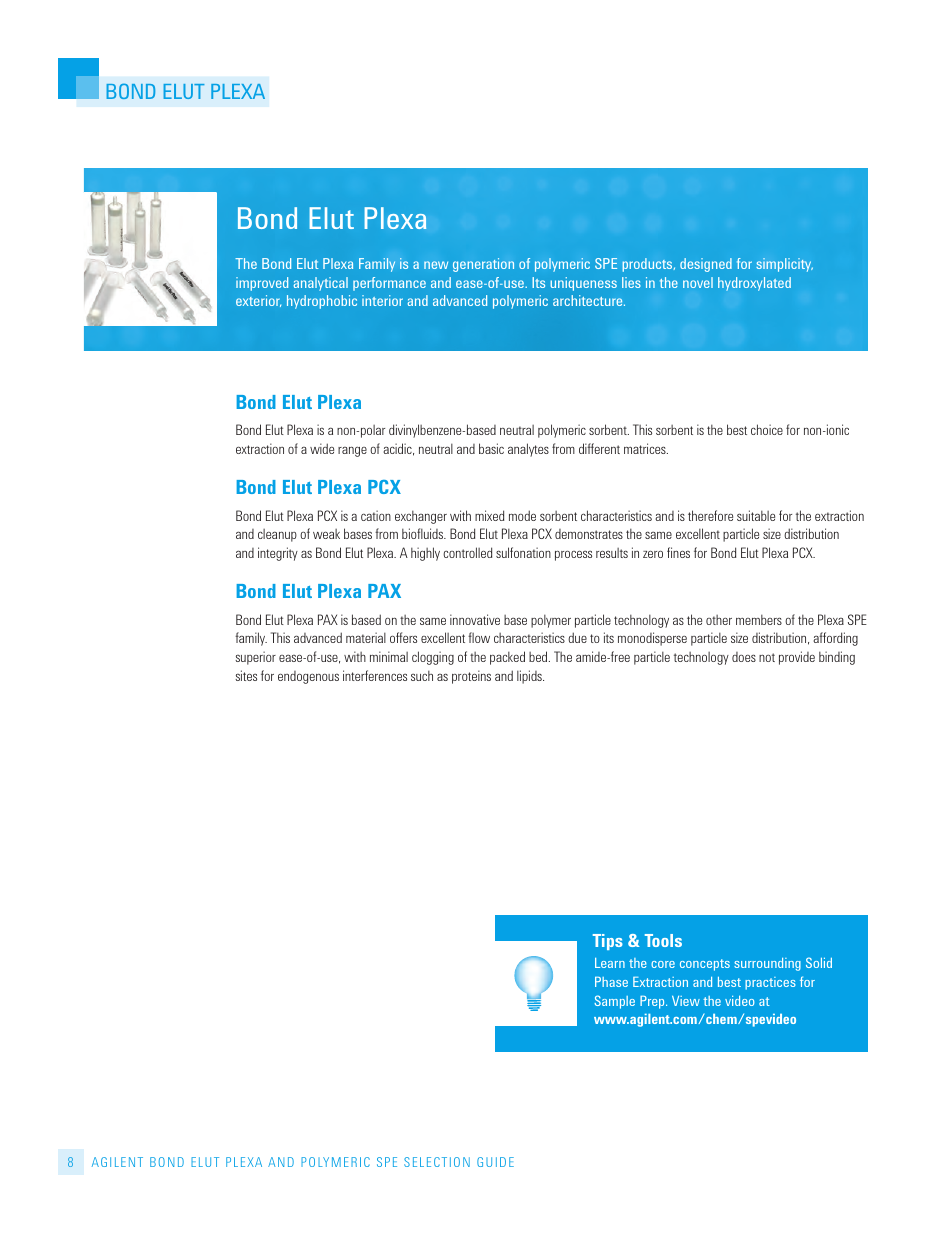 This document has height=1233, width=952. Describe the element at coordinates (686, 1001) in the document. I see `View` at that location.
